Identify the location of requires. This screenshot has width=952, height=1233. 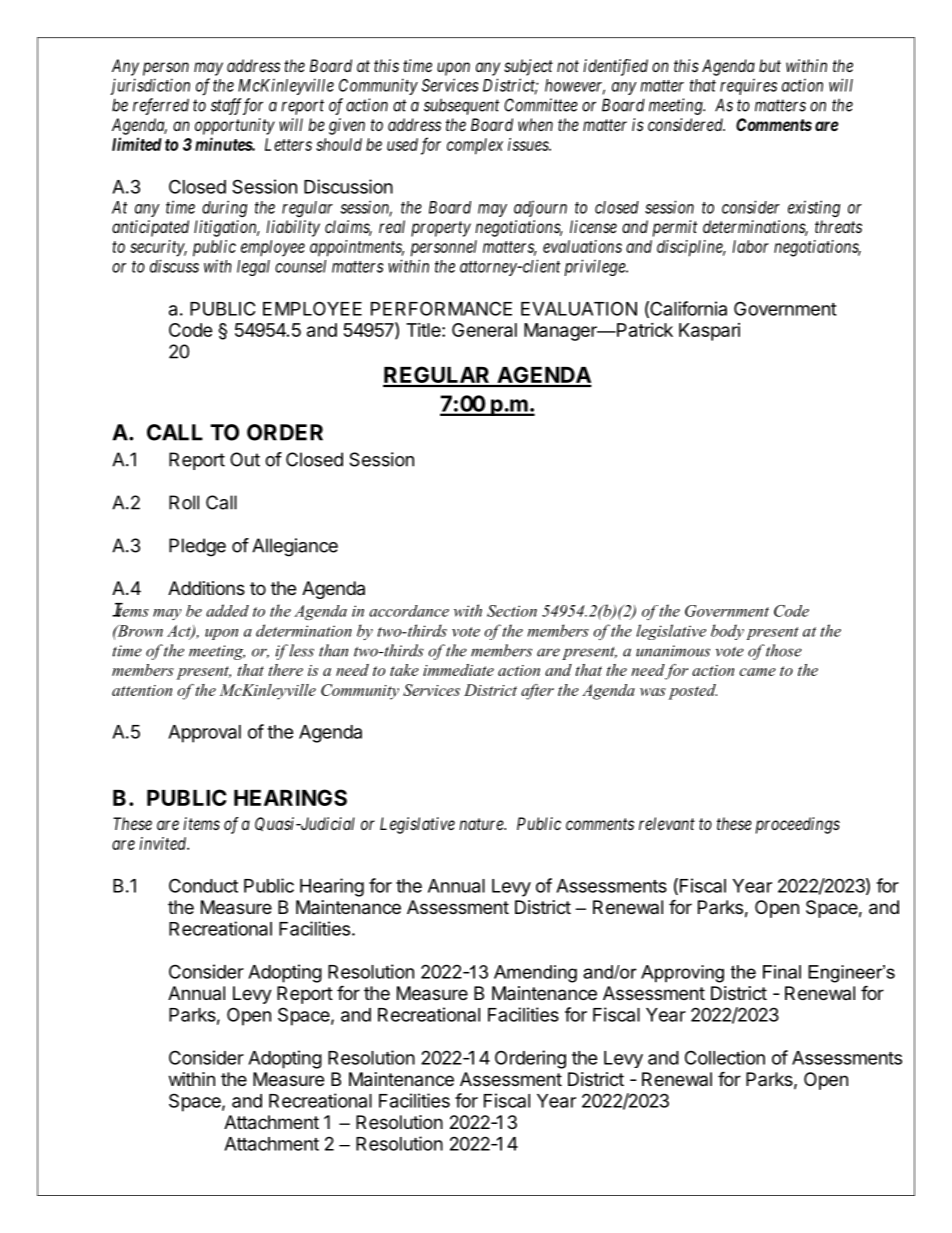
(748, 86).
